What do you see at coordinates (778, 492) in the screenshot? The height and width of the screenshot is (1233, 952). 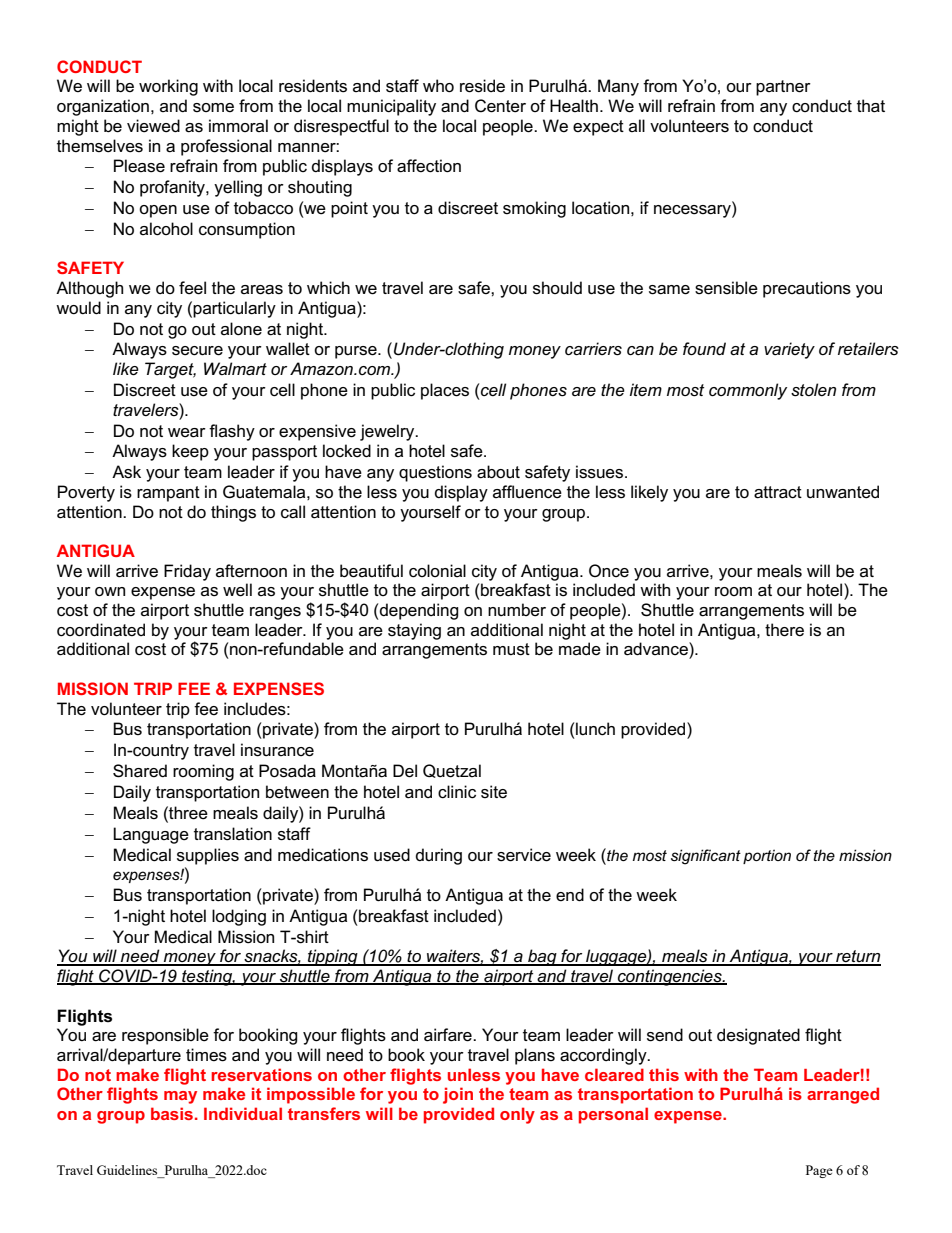 I see `attract` at bounding box center [778, 492].
